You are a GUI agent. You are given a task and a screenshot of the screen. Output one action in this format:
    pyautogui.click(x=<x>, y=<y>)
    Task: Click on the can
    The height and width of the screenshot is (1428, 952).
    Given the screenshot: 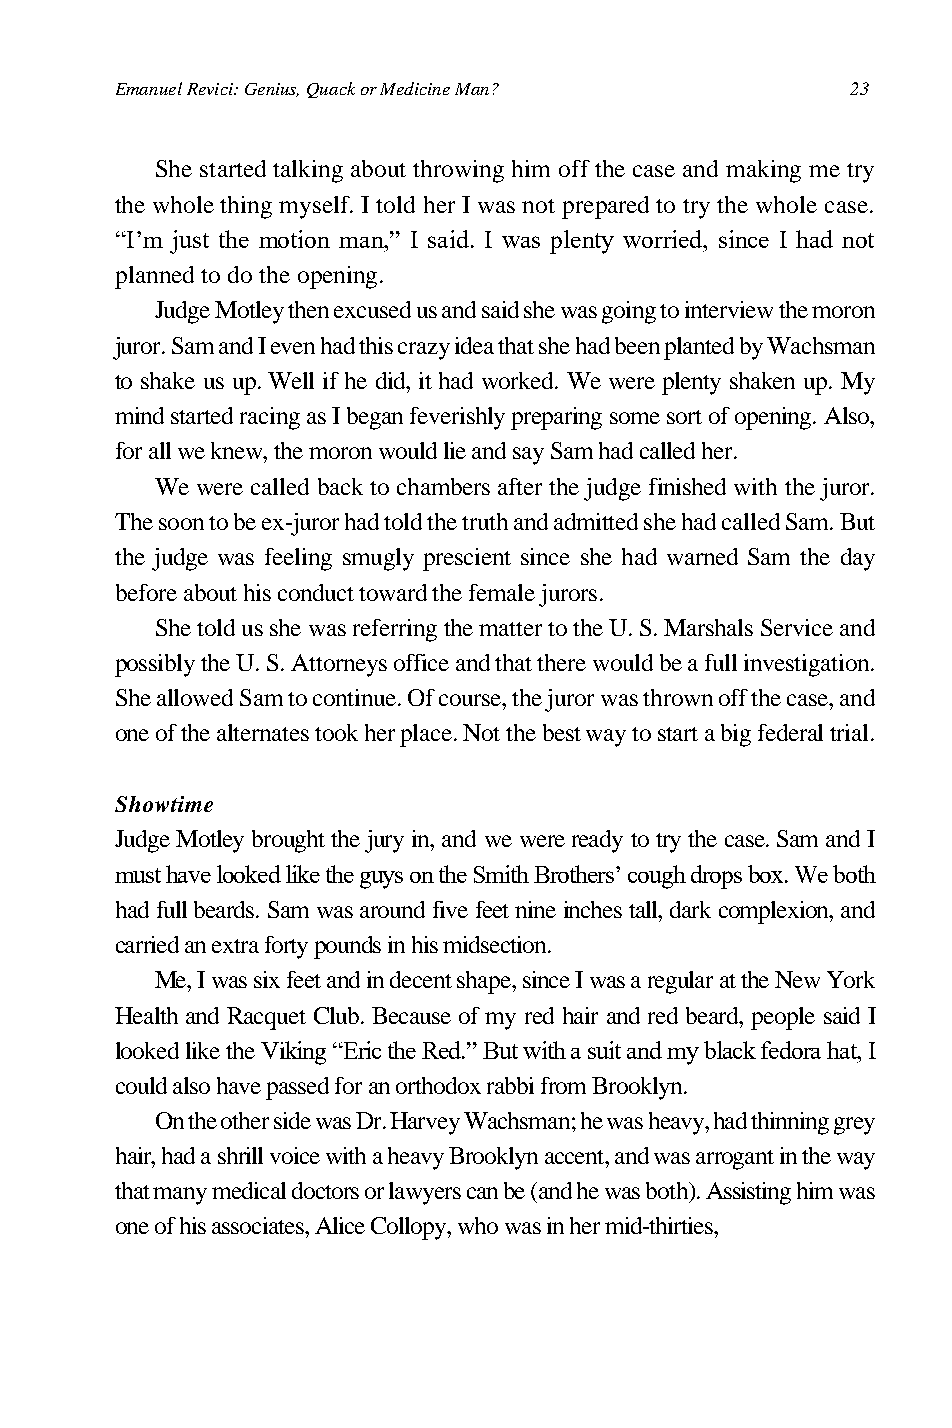 What is the action you would take?
    pyautogui.click(x=482, y=1193)
